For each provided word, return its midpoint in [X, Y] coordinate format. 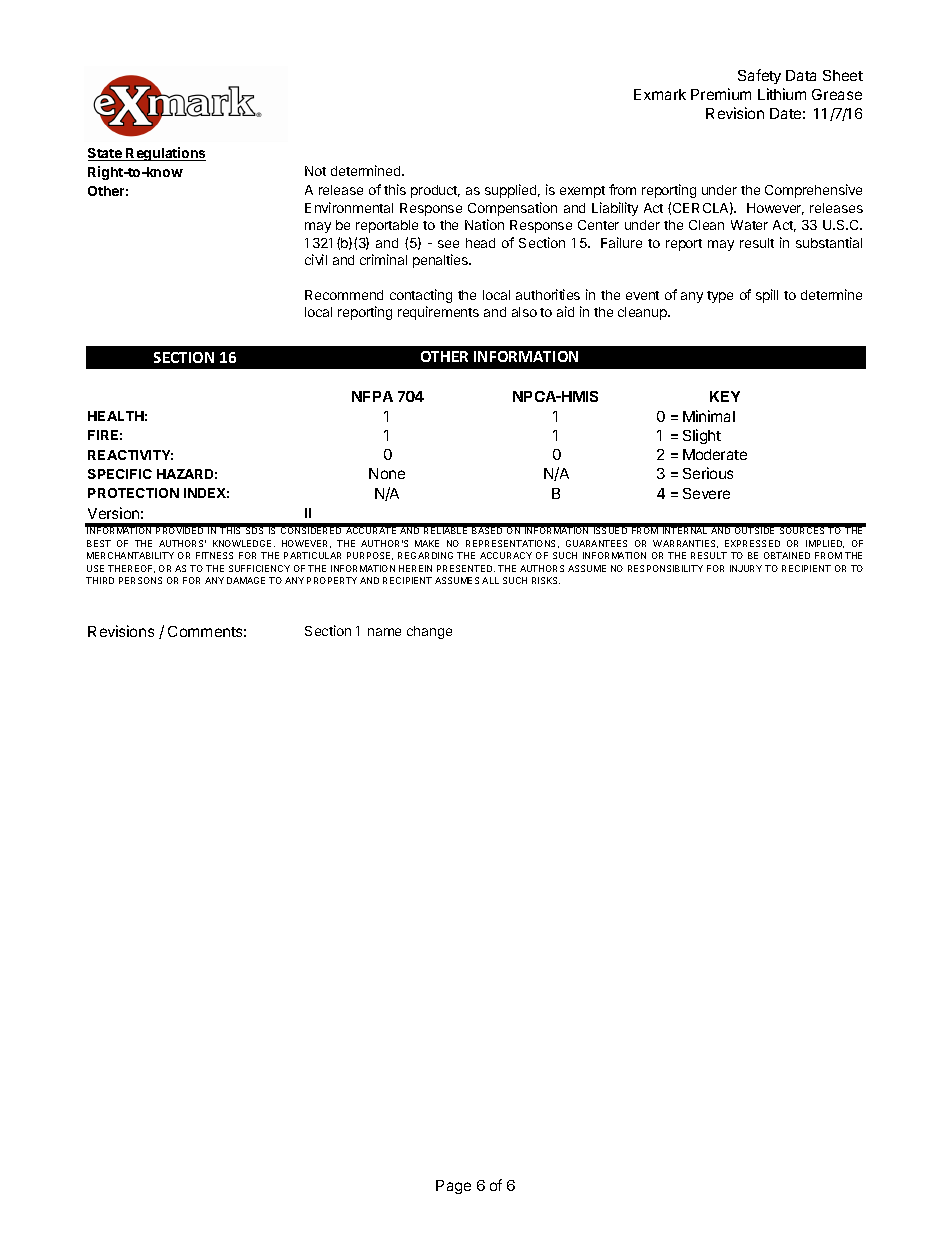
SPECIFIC [120, 474]
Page [453, 1187]
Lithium [782, 94]
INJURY [746, 568]
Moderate [715, 454]
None [387, 473]
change [429, 632]
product [435, 191]
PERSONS [140, 580]
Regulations [165, 154]
